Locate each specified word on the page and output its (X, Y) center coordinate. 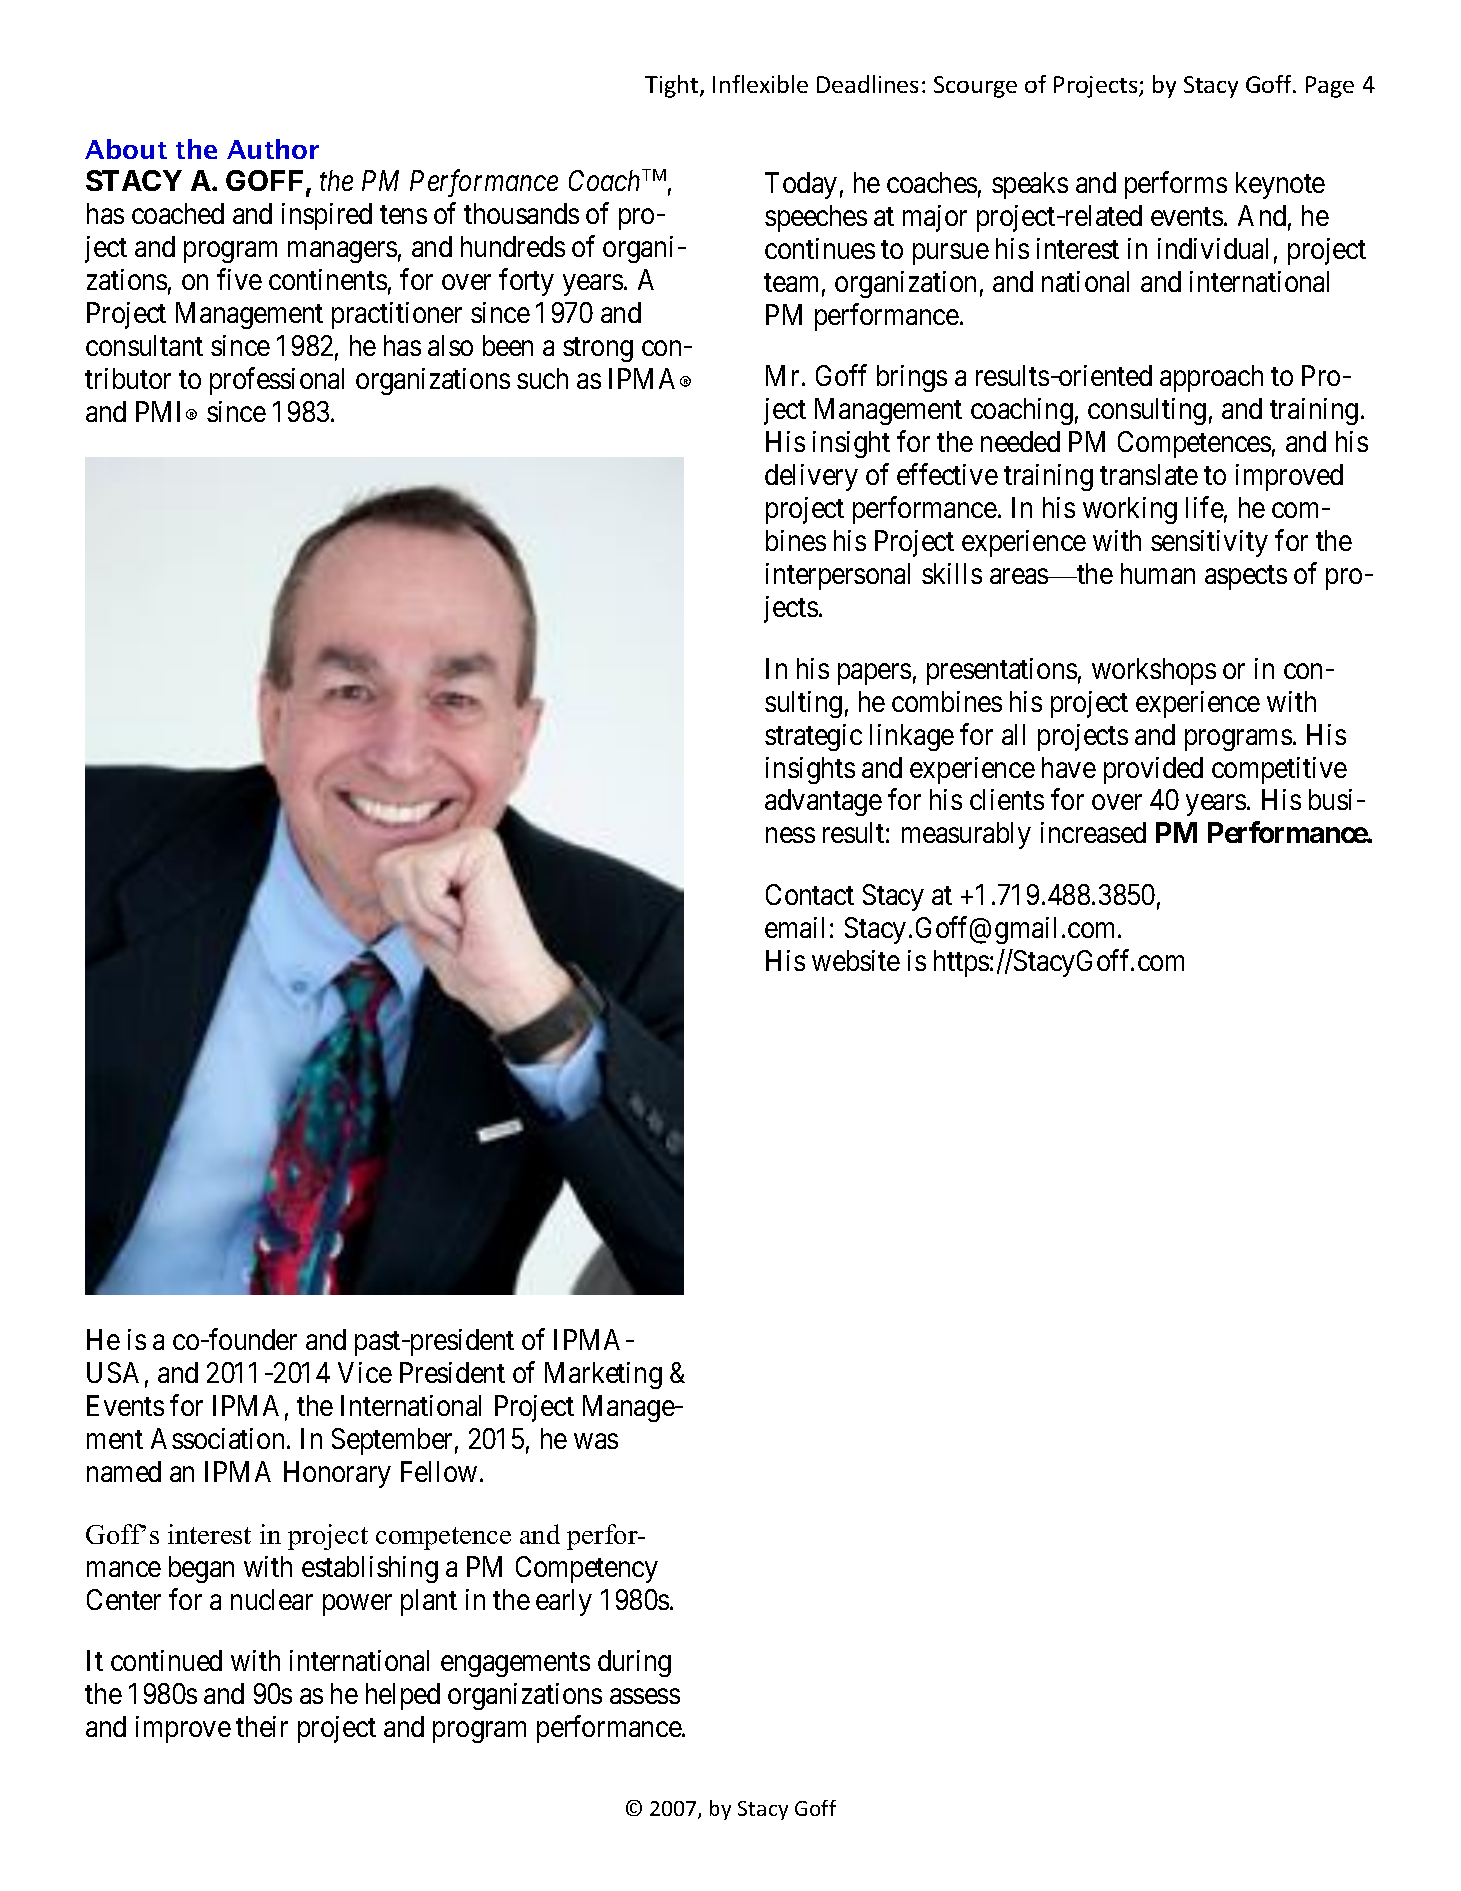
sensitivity (1209, 543)
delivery (811, 477)
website (856, 960)
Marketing (603, 1375)
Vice (365, 1372)
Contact (810, 894)
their (262, 1726)
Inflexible (760, 84)
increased (1093, 832)
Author (273, 149)
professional (277, 381)
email (794, 927)
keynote (1280, 185)
